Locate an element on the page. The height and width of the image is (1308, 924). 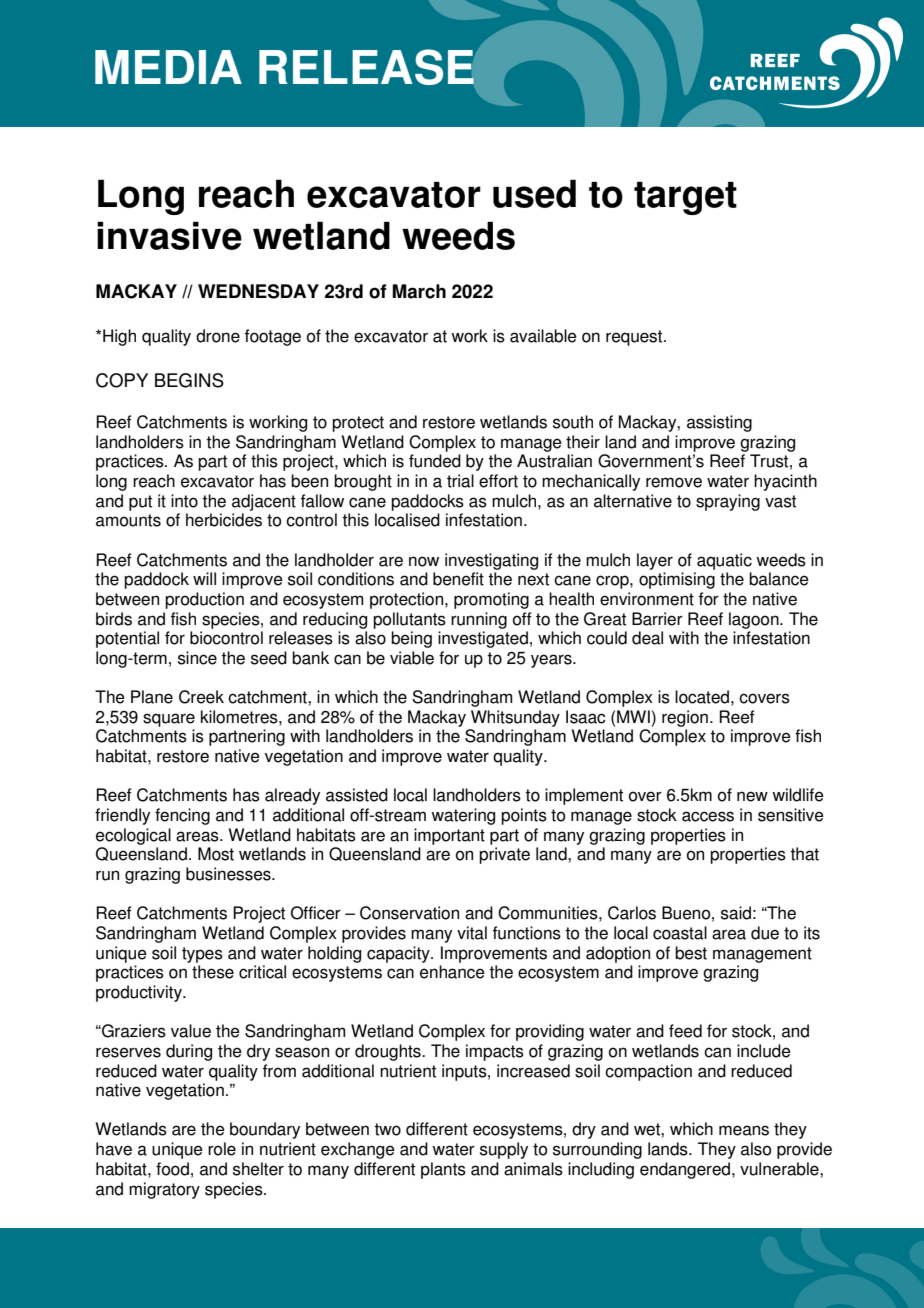
MEDIA is located at coordinates (168, 67).
